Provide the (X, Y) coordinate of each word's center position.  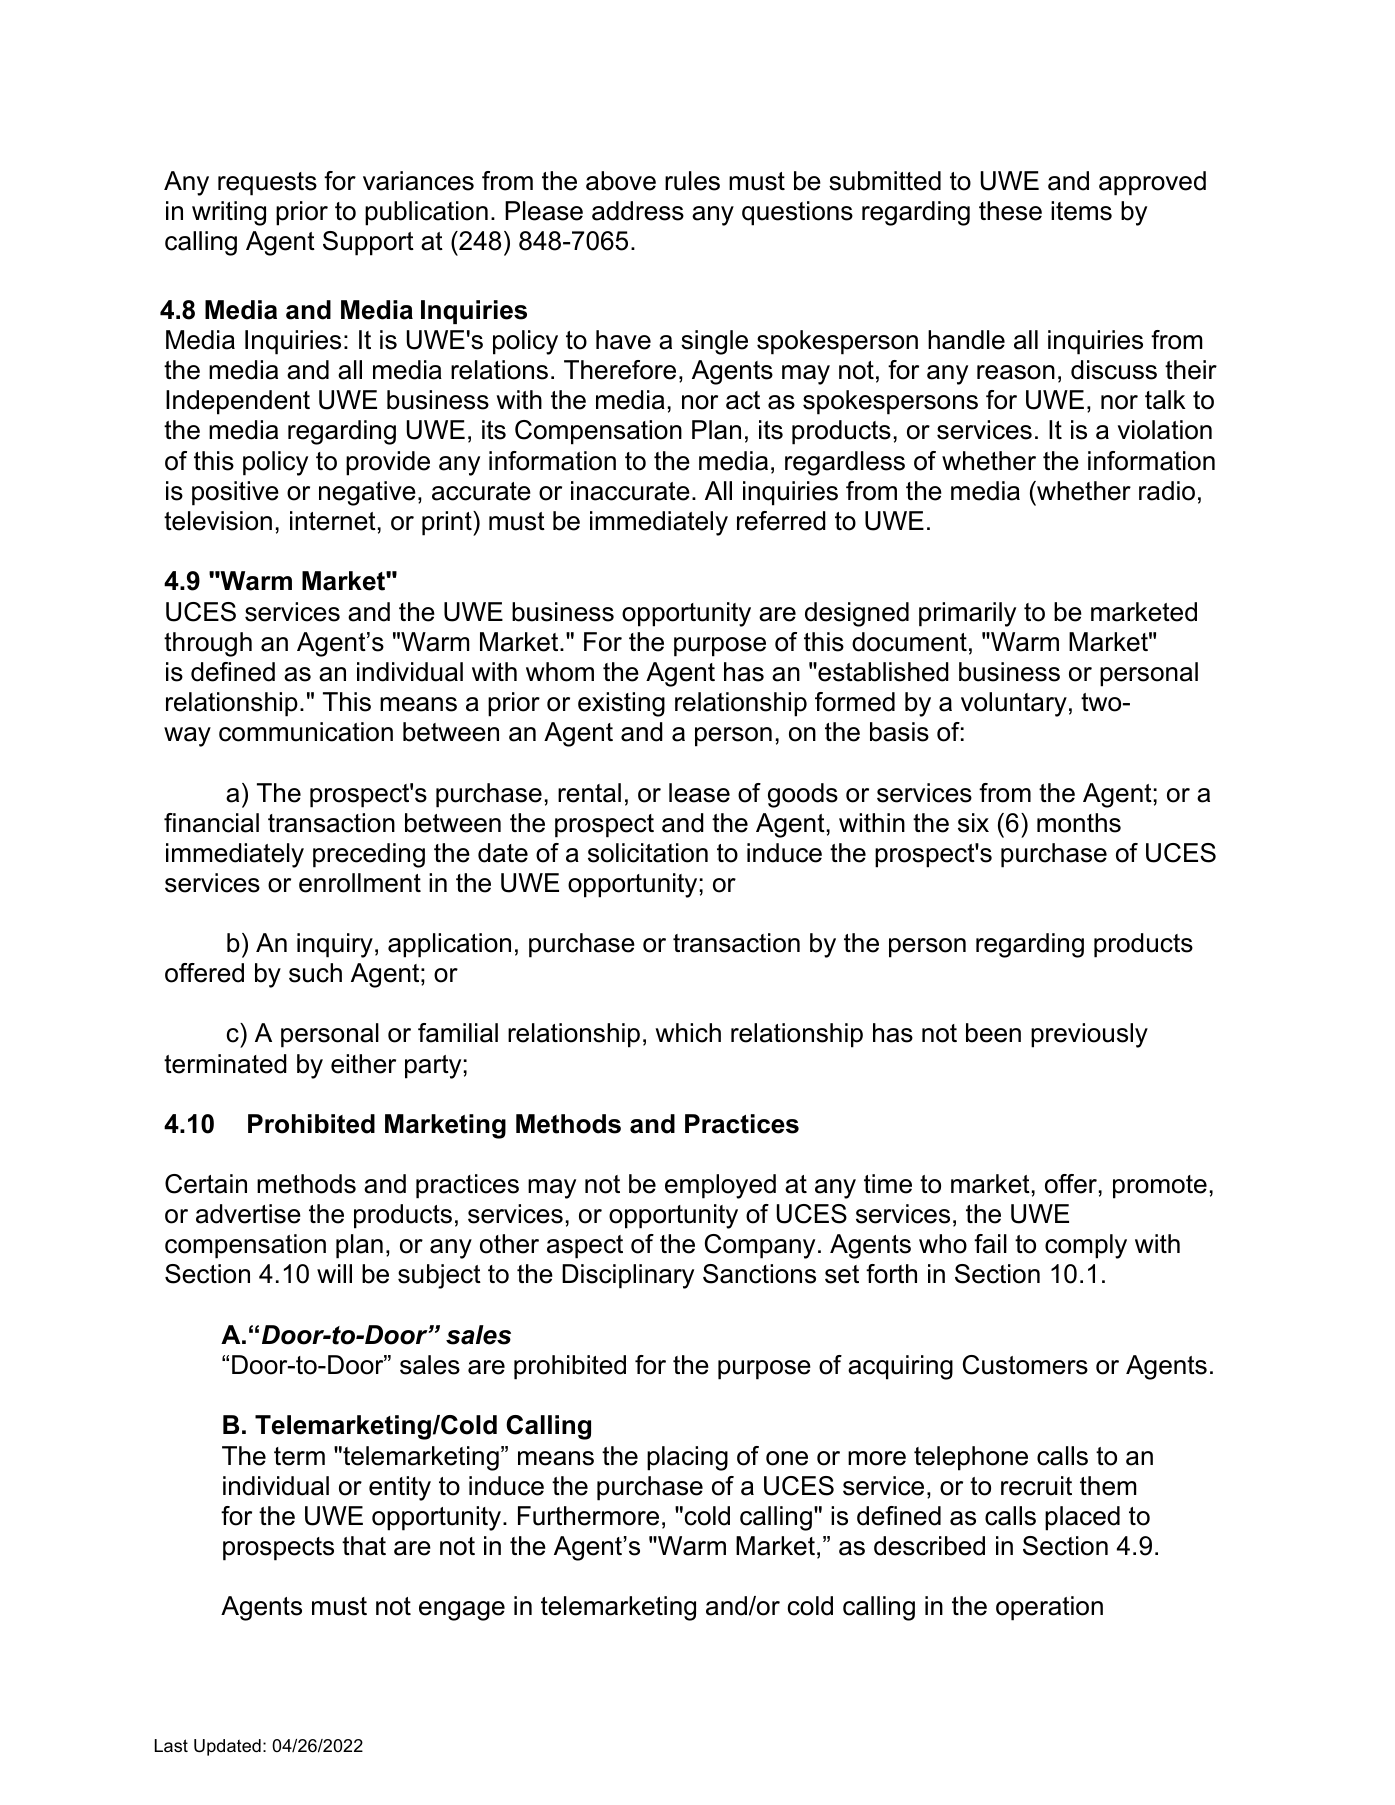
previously (1089, 1035)
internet (333, 521)
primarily (967, 614)
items (1081, 211)
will (334, 1273)
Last (171, 1746)
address (638, 211)
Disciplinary (628, 1276)
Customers (1025, 1365)
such (315, 973)
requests (267, 184)
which (688, 1033)
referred (781, 521)
